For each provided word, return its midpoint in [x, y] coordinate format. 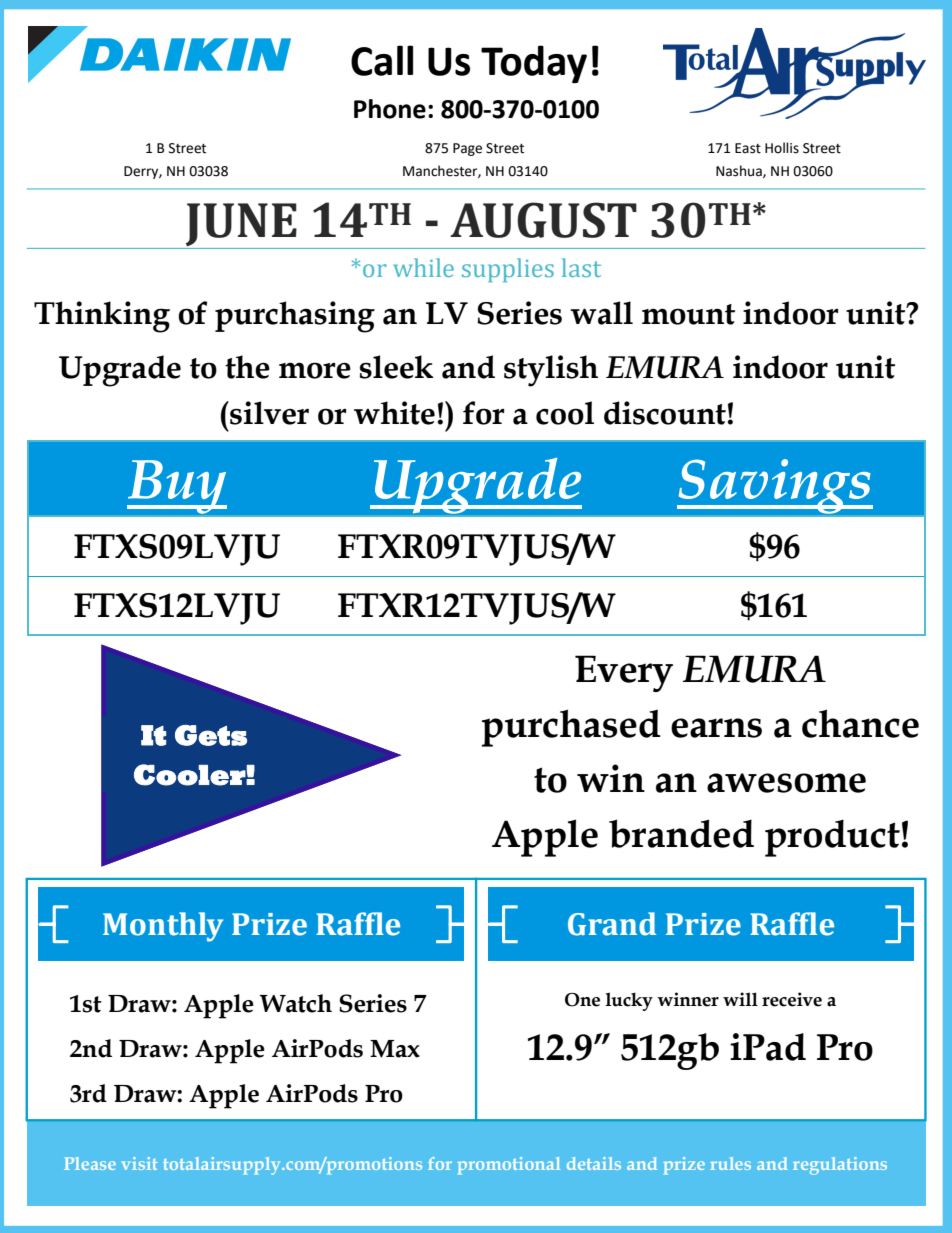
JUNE [241, 226]
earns [716, 728]
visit [139, 1163]
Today [534, 64]
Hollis [782, 148]
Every [624, 673]
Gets [211, 735]
